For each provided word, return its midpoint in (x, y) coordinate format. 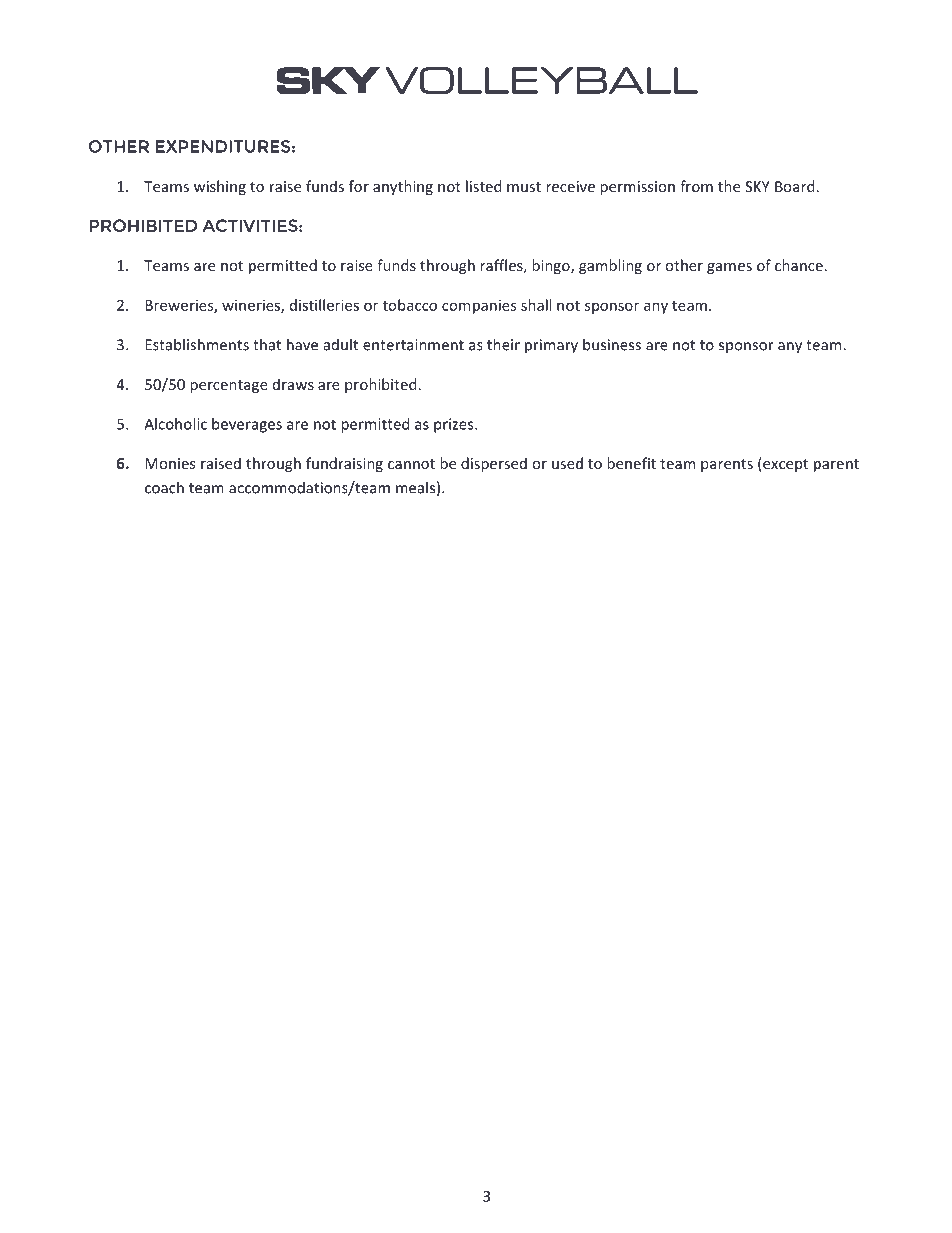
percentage (229, 386)
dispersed (494, 464)
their (503, 344)
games (729, 268)
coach (164, 487)
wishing (220, 187)
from (696, 186)
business (612, 344)
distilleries (324, 305)
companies (479, 306)
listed (483, 186)
